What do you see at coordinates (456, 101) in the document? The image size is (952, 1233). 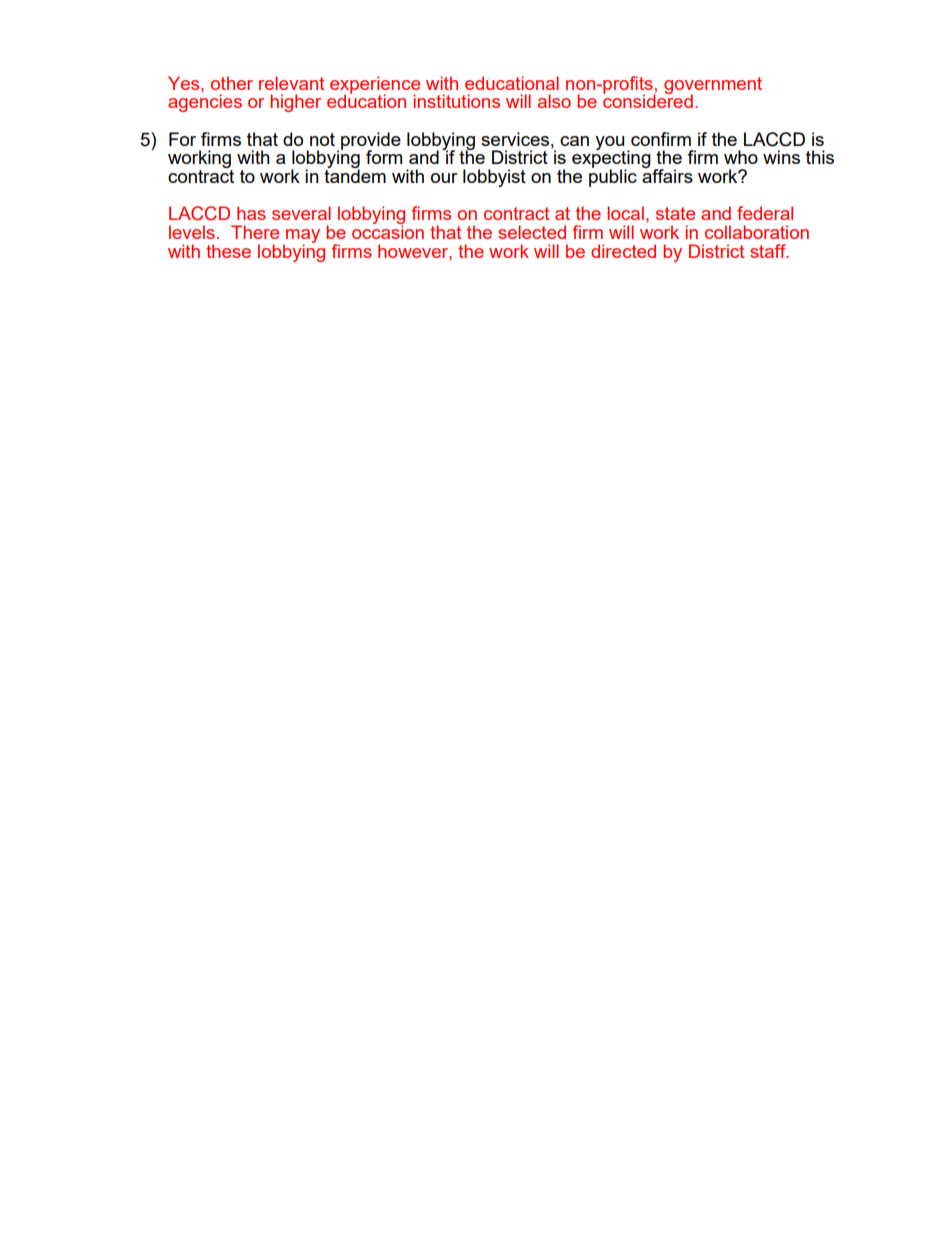 I see `institutions` at bounding box center [456, 101].
